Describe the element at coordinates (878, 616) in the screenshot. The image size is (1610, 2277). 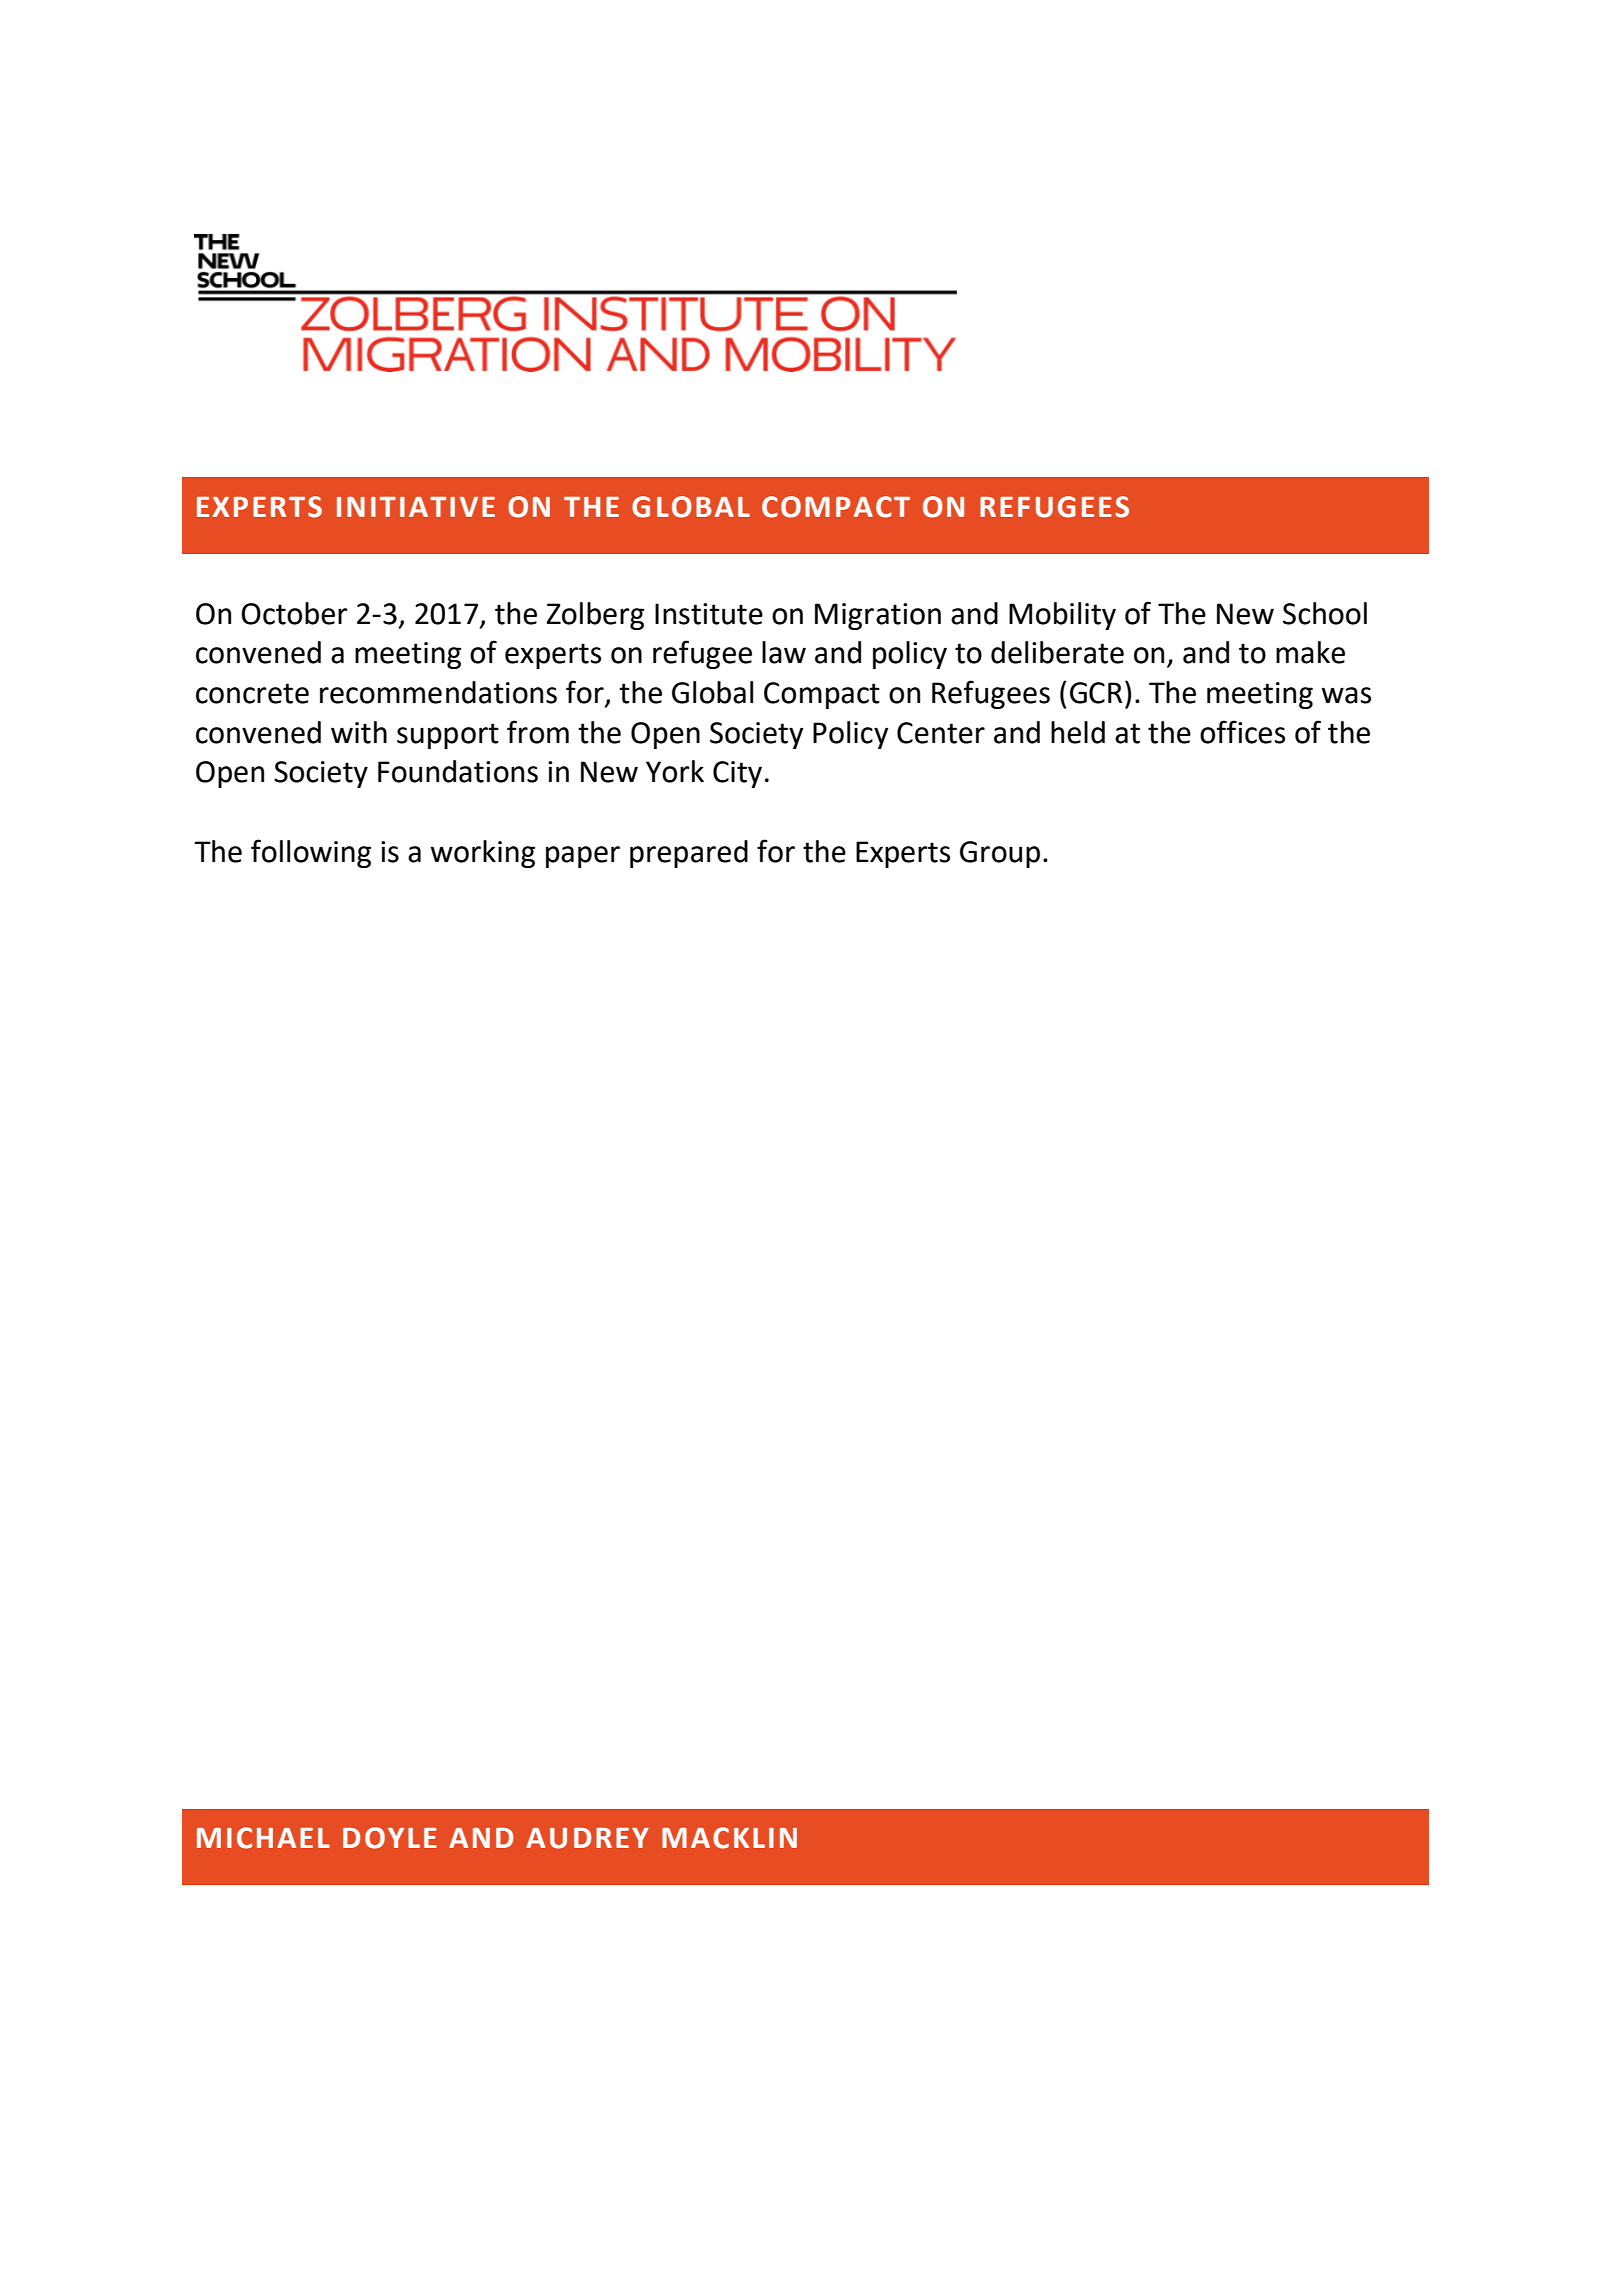
I see `Migration` at that location.
